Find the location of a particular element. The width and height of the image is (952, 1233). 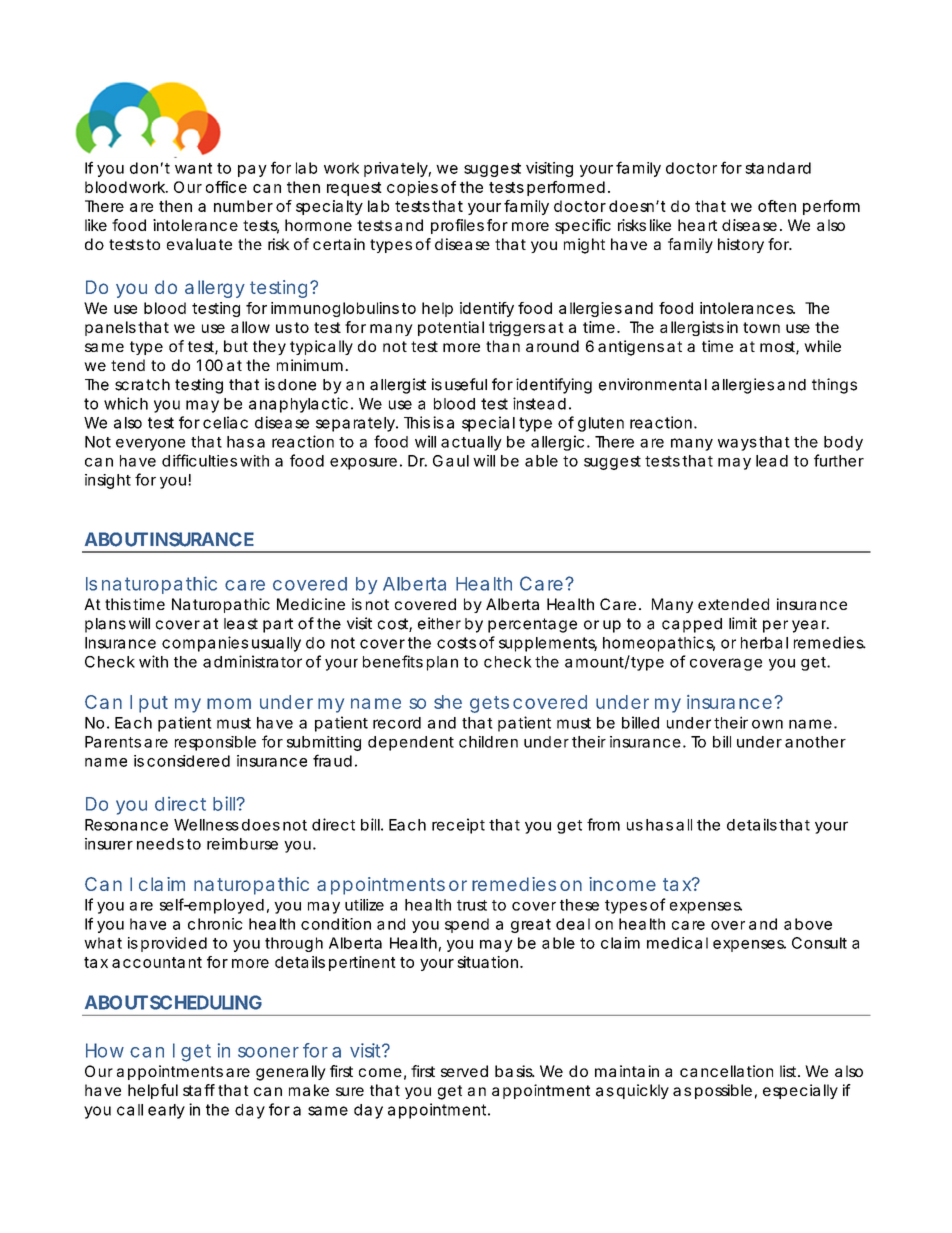

often is located at coordinates (777, 206).
